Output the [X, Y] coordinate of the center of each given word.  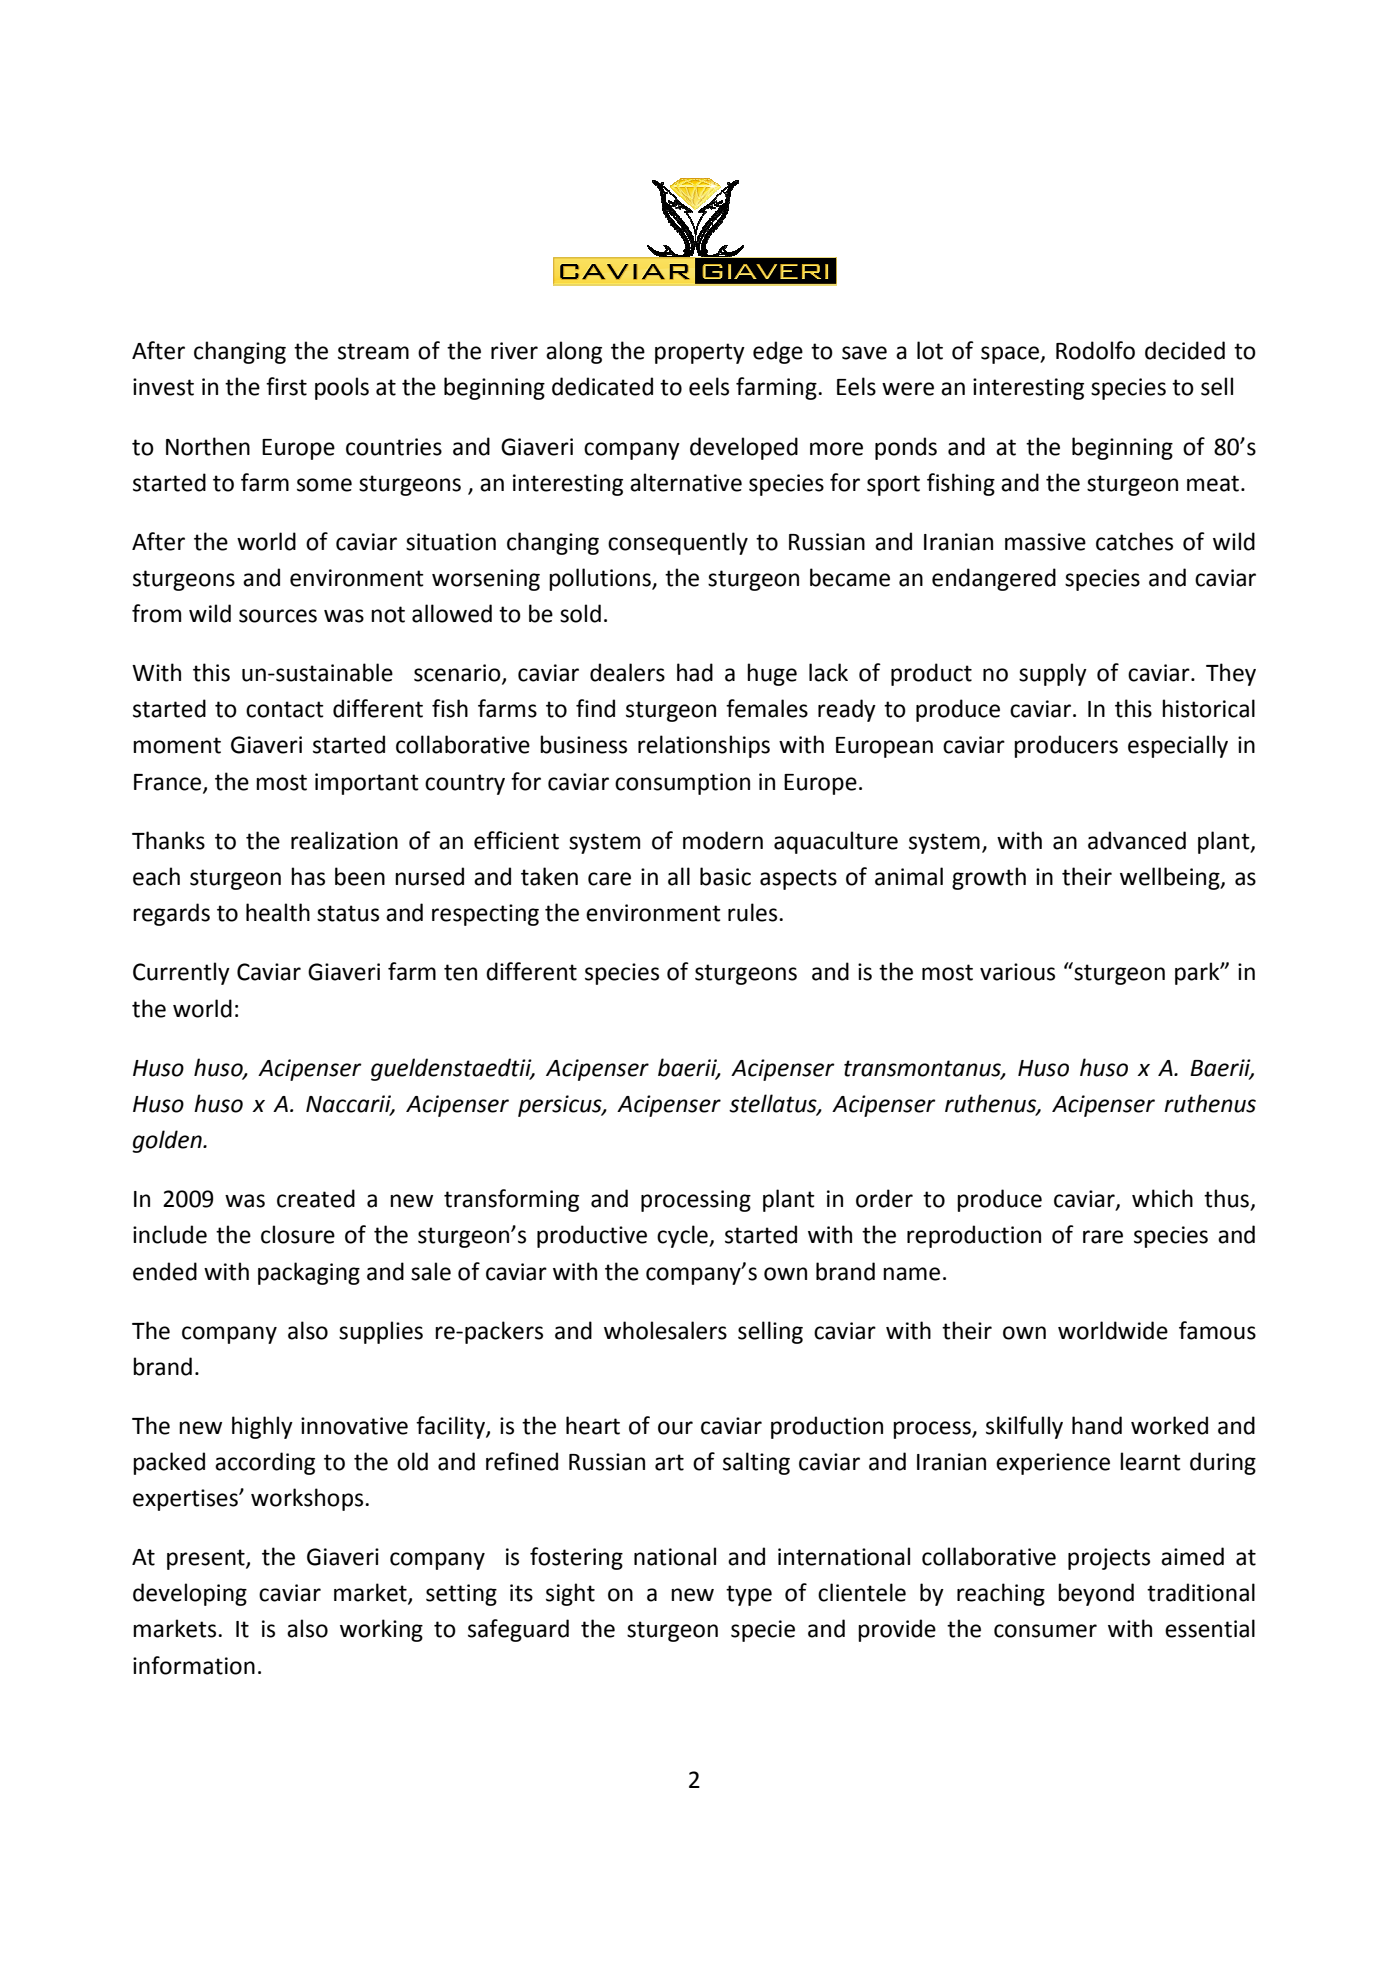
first [286, 386]
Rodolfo [1095, 350]
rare [1103, 1237]
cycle [683, 1236]
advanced [1137, 840]
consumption [682, 784]
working [381, 1630]
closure [298, 1234]
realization [344, 840]
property [700, 353]
